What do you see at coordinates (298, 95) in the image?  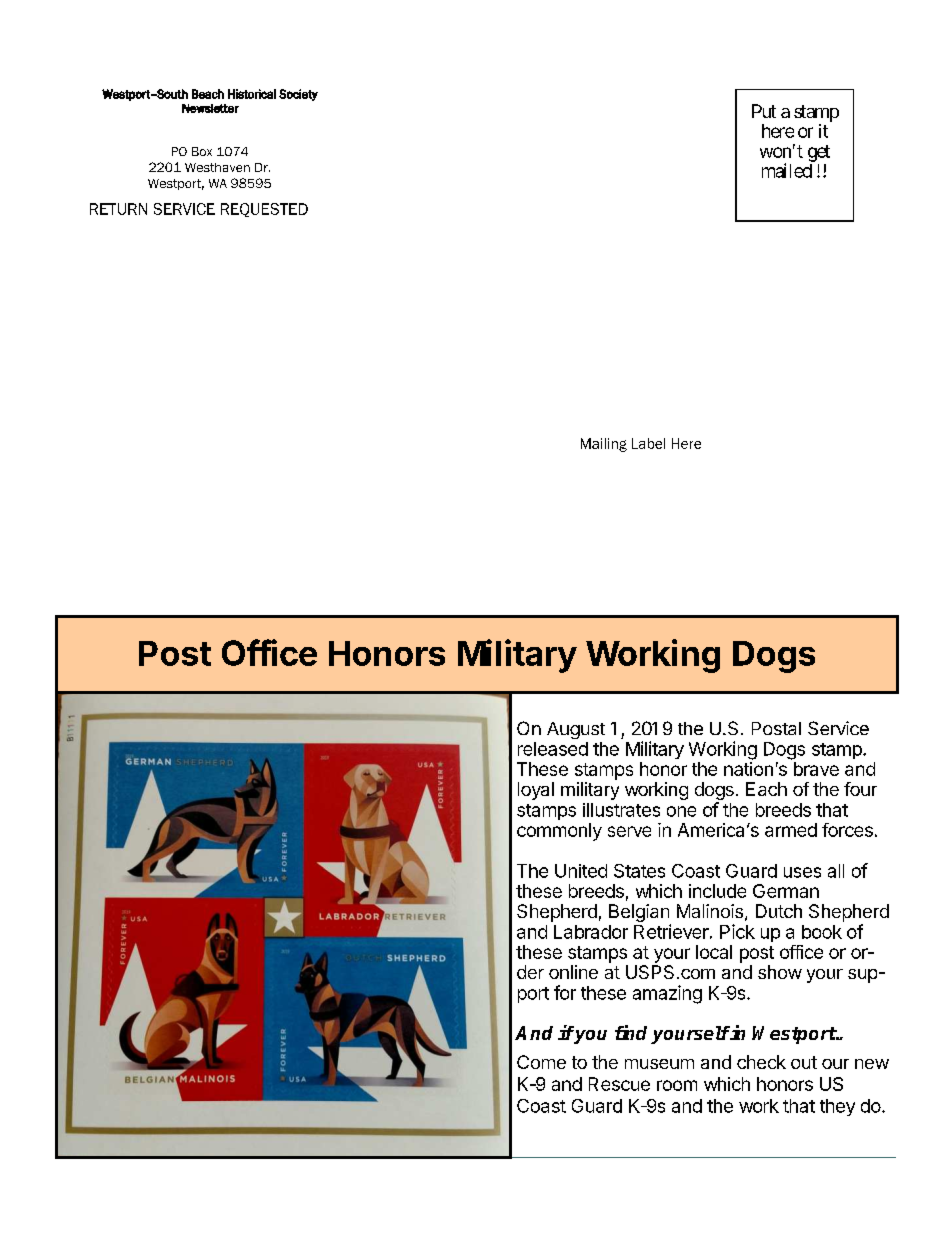 I see `Society` at bounding box center [298, 95].
